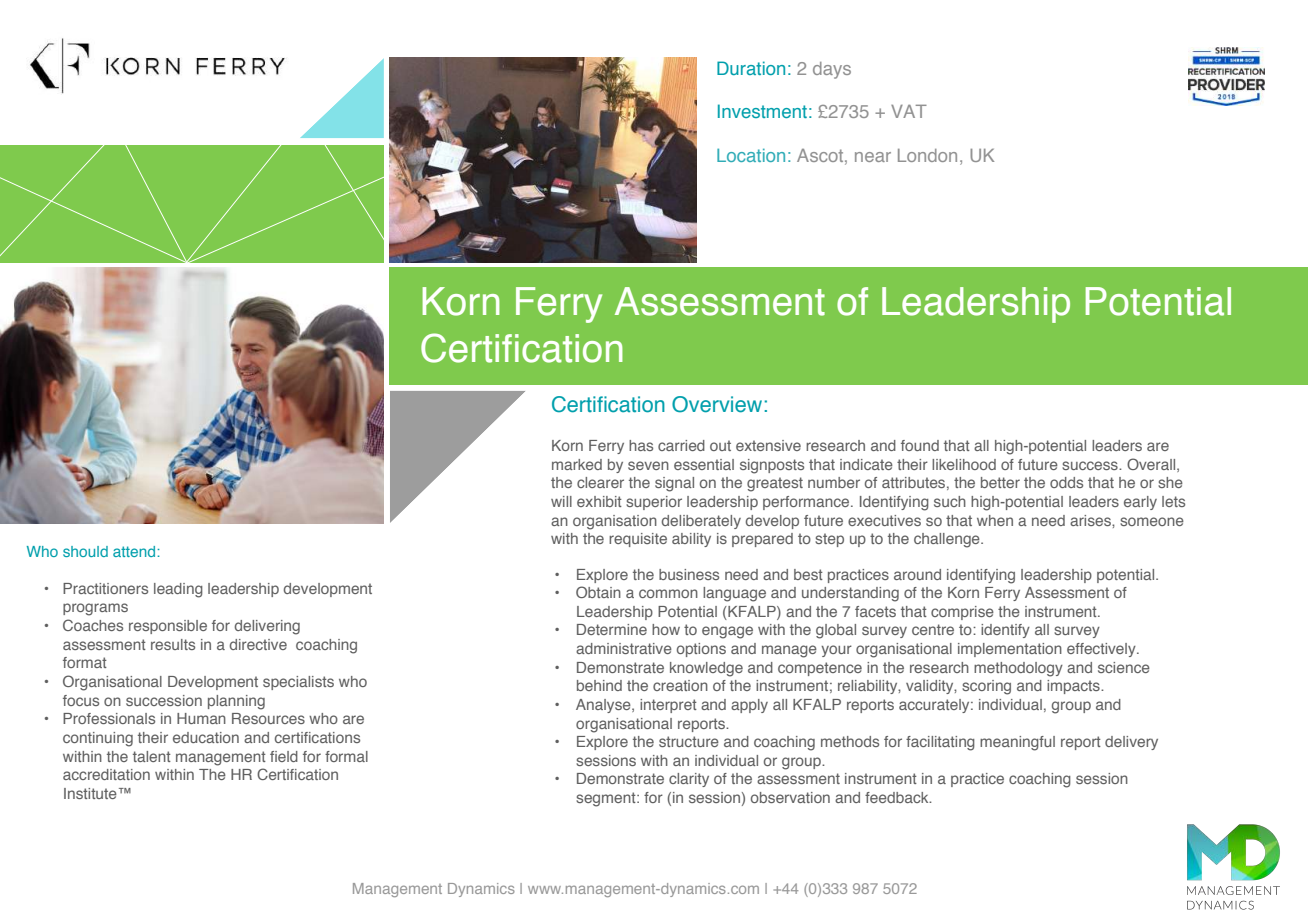 Image resolution: width=1308 pixels, height=924 pixels. What do you see at coordinates (962, 613) in the screenshot?
I see `comprise` at bounding box center [962, 613].
